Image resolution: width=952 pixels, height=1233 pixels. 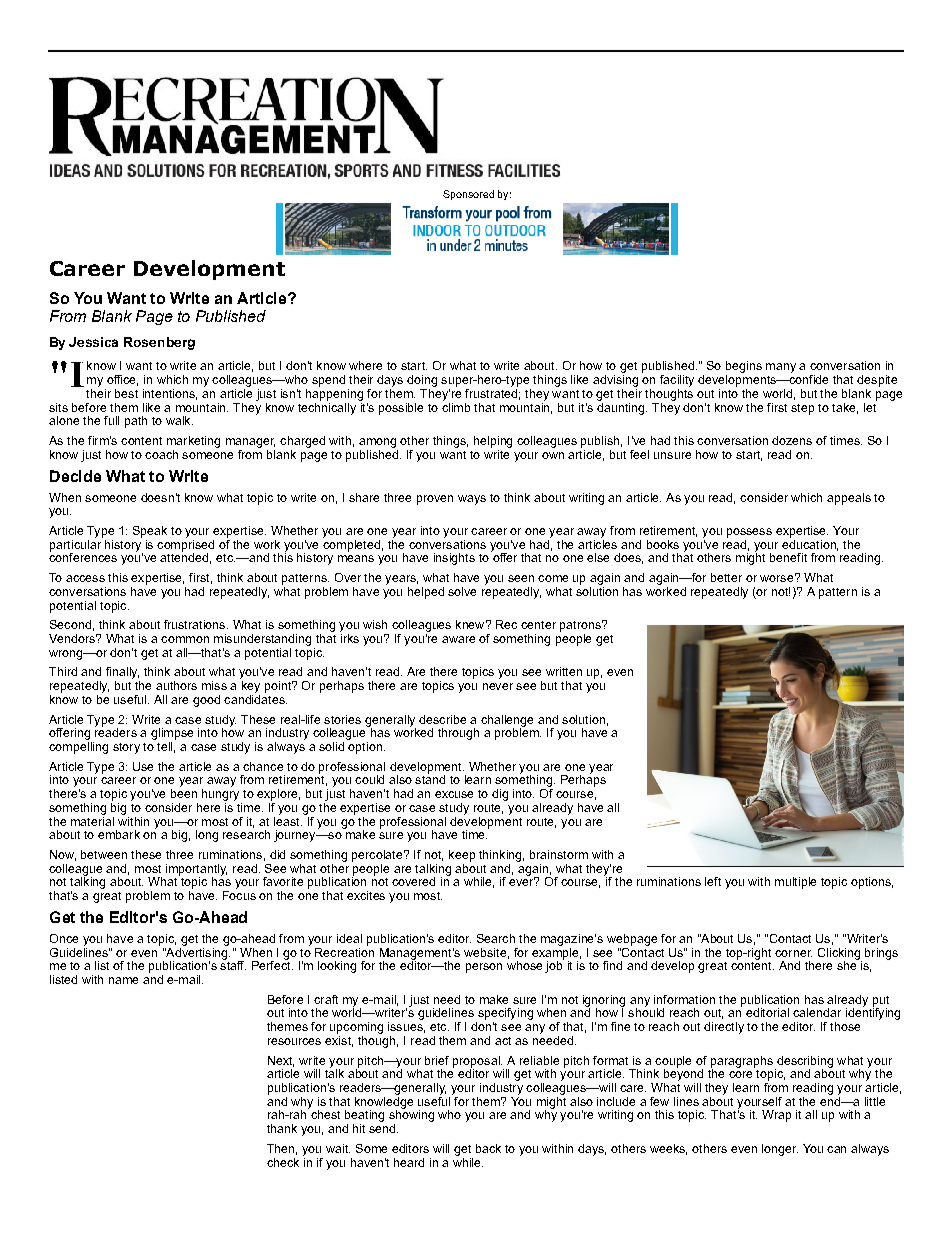 What do you see at coordinates (161, 454) in the document?
I see `coach` at bounding box center [161, 454].
